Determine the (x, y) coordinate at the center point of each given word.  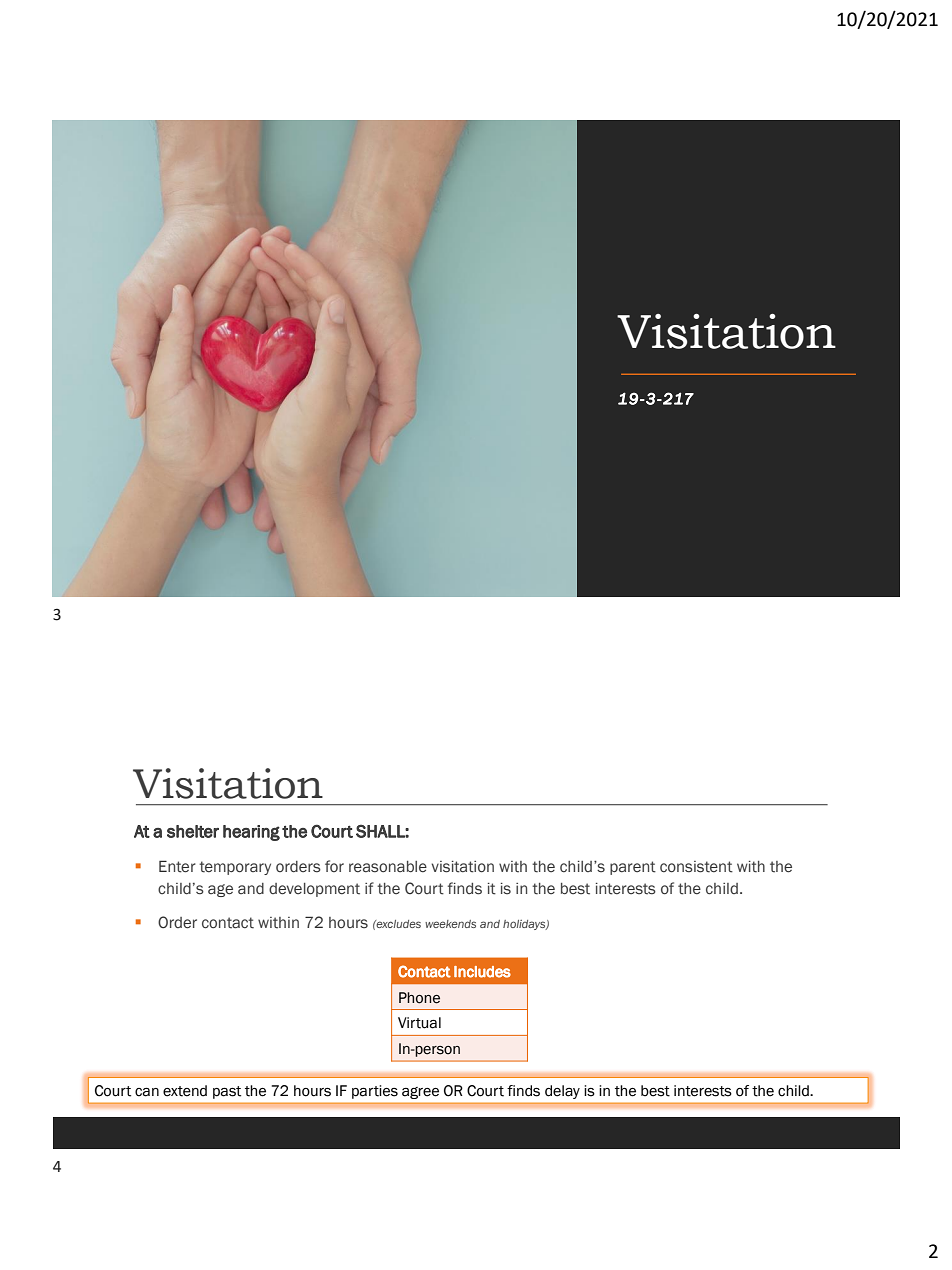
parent (633, 868)
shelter (193, 831)
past (227, 1092)
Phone (419, 998)
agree (420, 1093)
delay (562, 1092)
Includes (482, 972)
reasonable (388, 867)
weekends (450, 924)
